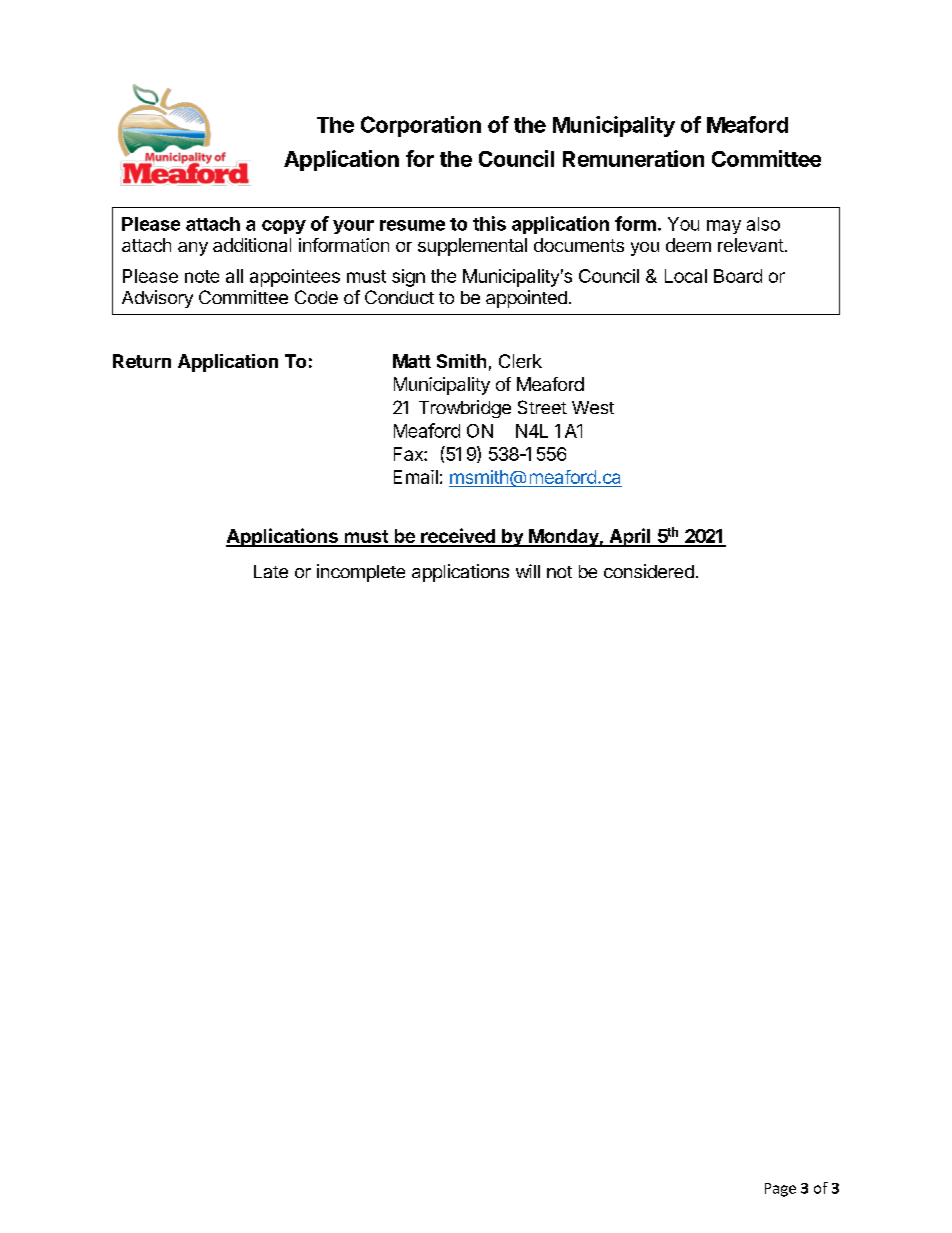  Describe the element at coordinates (780, 1190) in the document. I see `Page` at that location.
